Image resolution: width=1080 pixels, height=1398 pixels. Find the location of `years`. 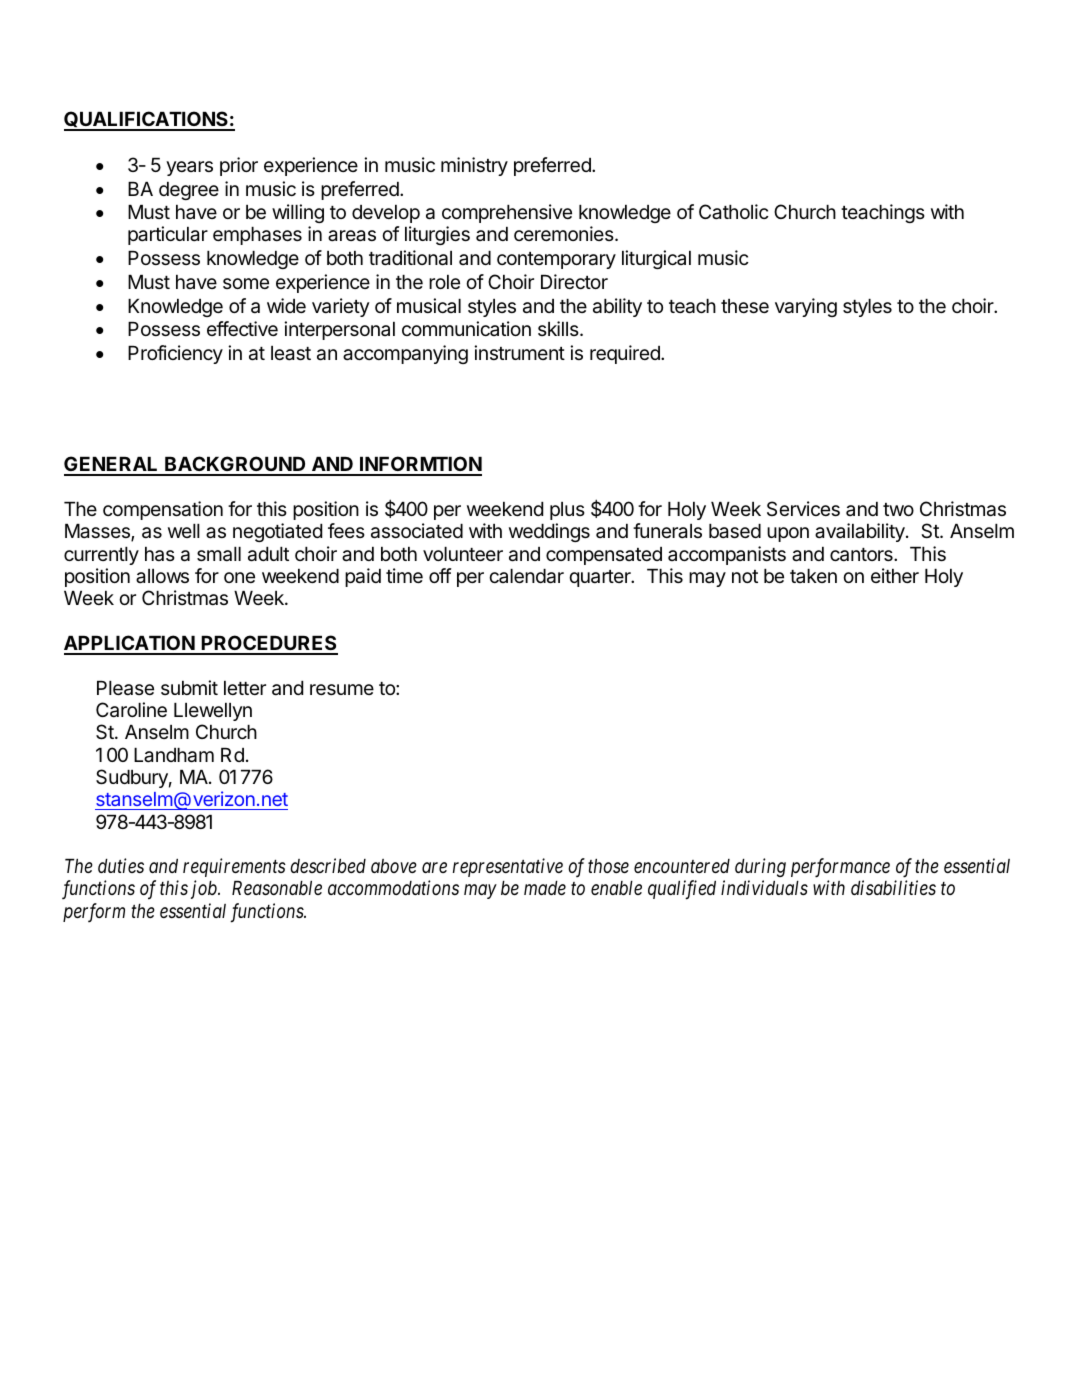

years is located at coordinates (189, 168).
